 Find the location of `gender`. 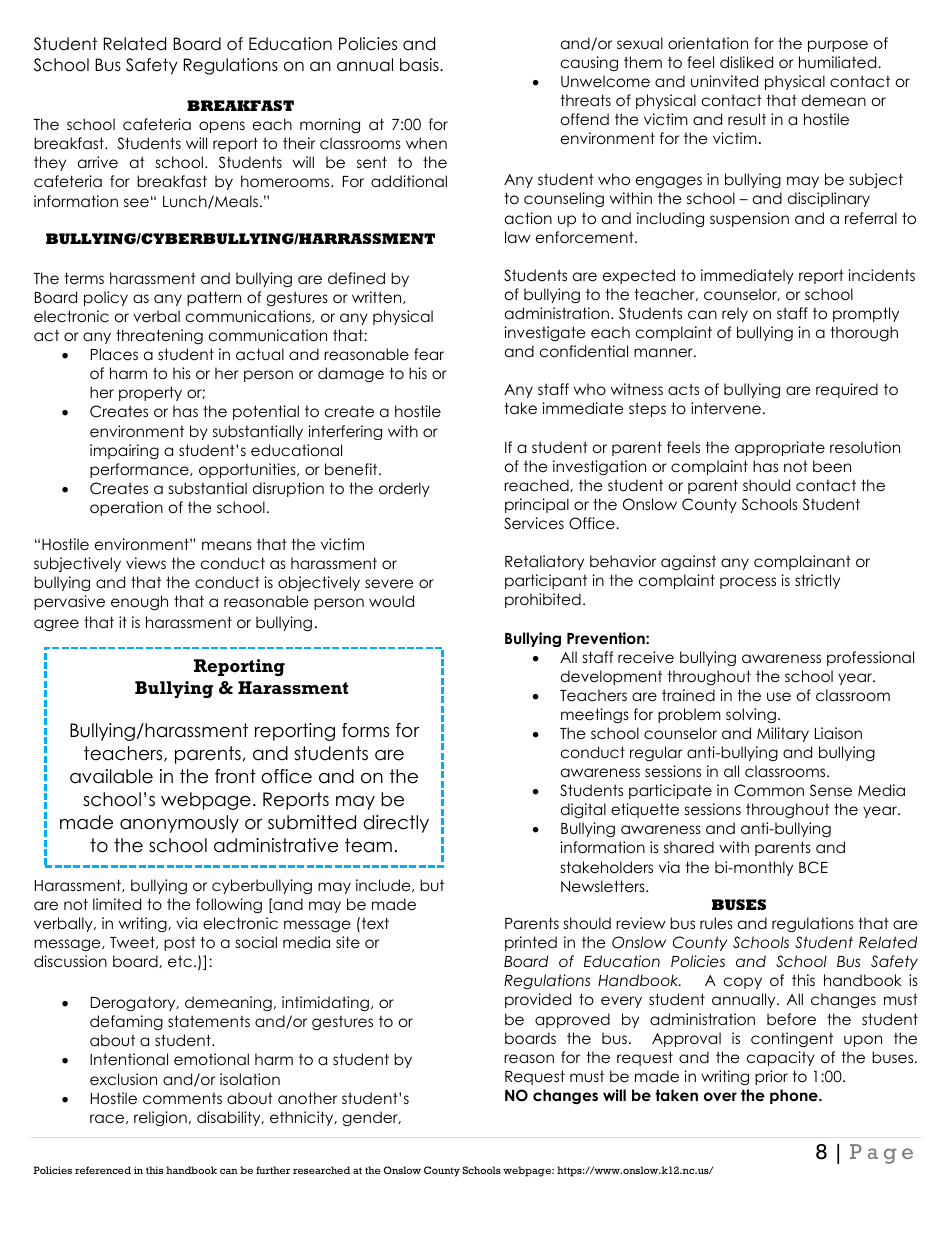

gender is located at coordinates (371, 1118).
